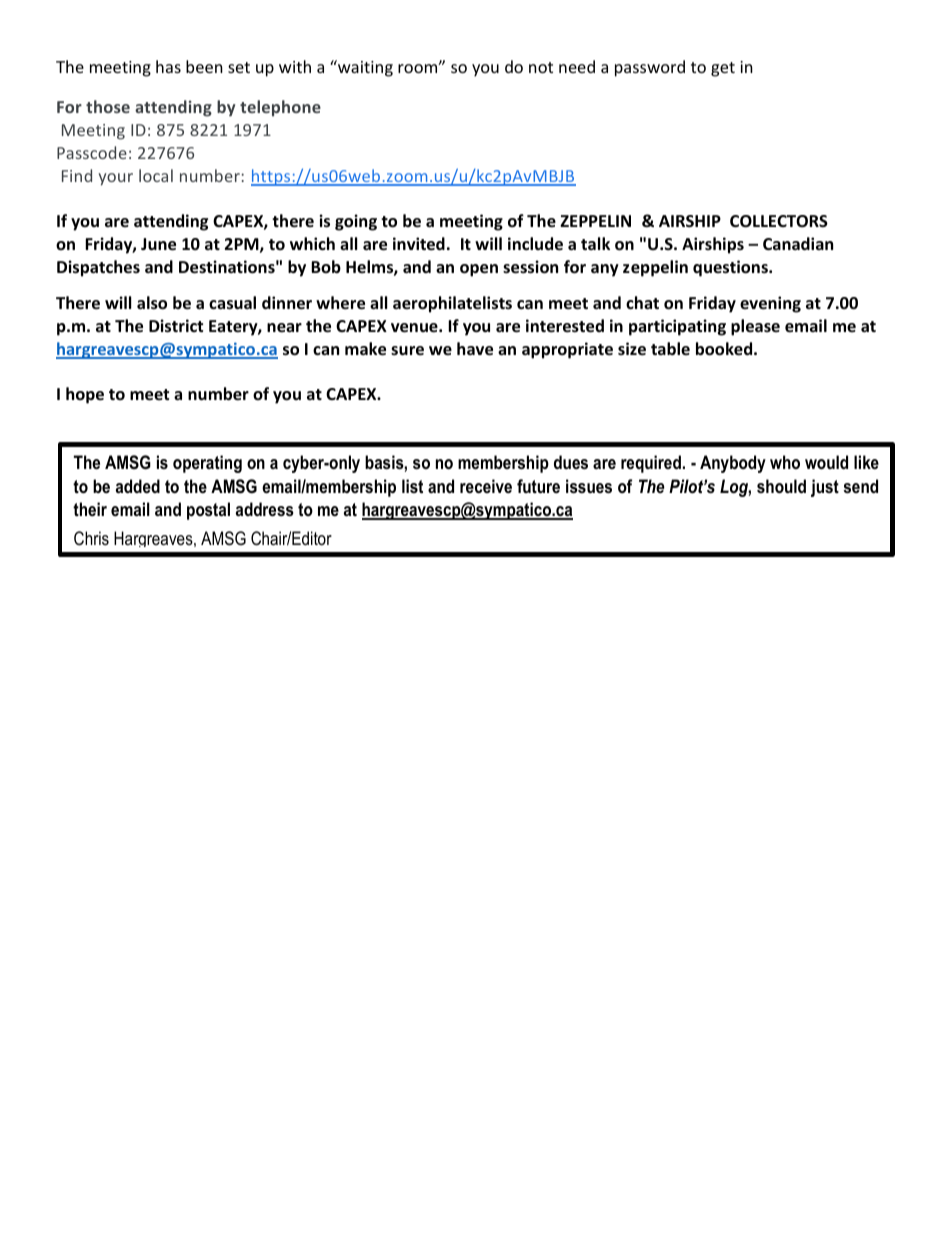 This screenshot has width=952, height=1233. I want to click on postal, so click(208, 511).
